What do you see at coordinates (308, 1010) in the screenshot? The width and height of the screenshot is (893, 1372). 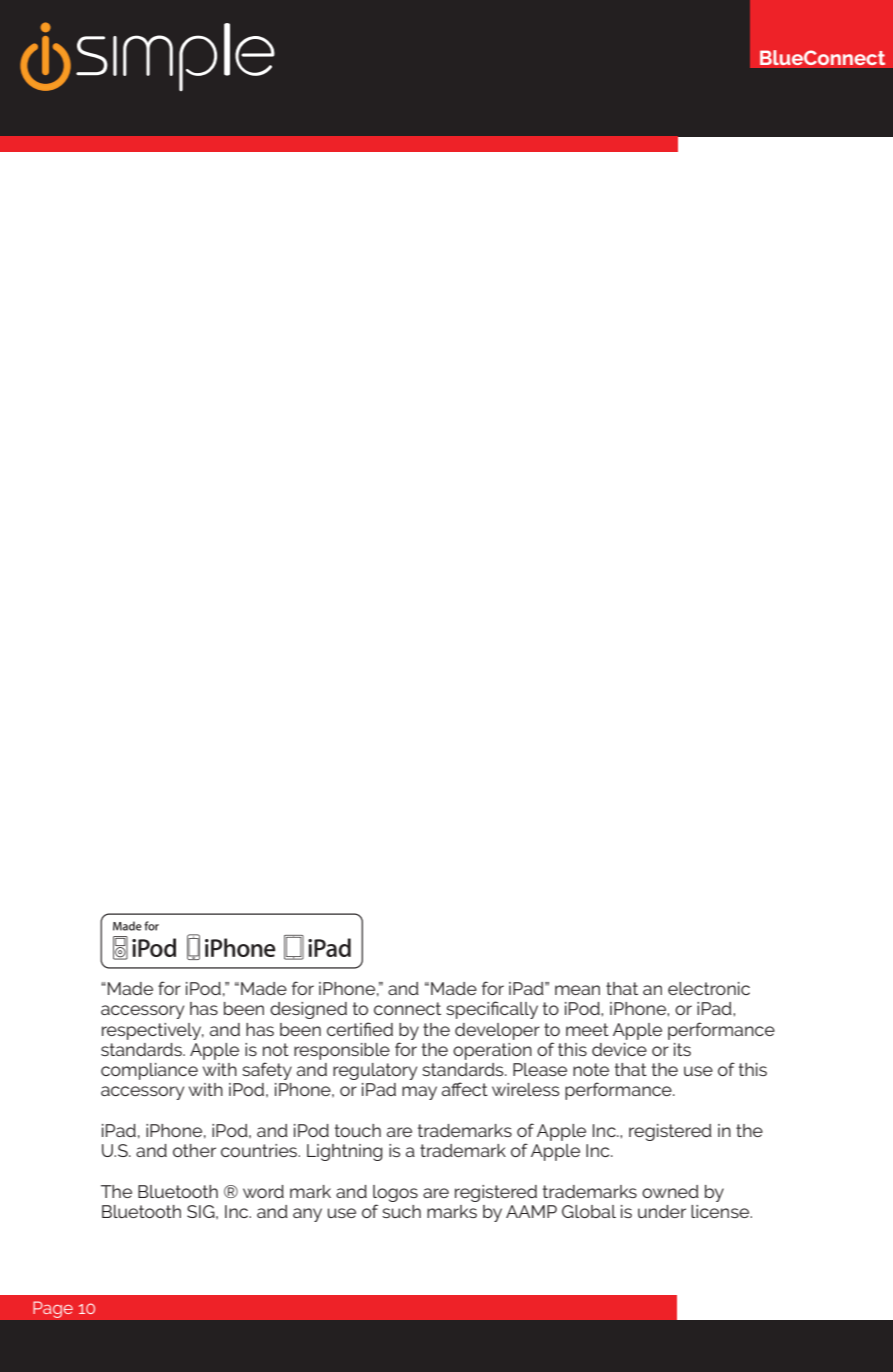 I see `designed` at bounding box center [308, 1010].
